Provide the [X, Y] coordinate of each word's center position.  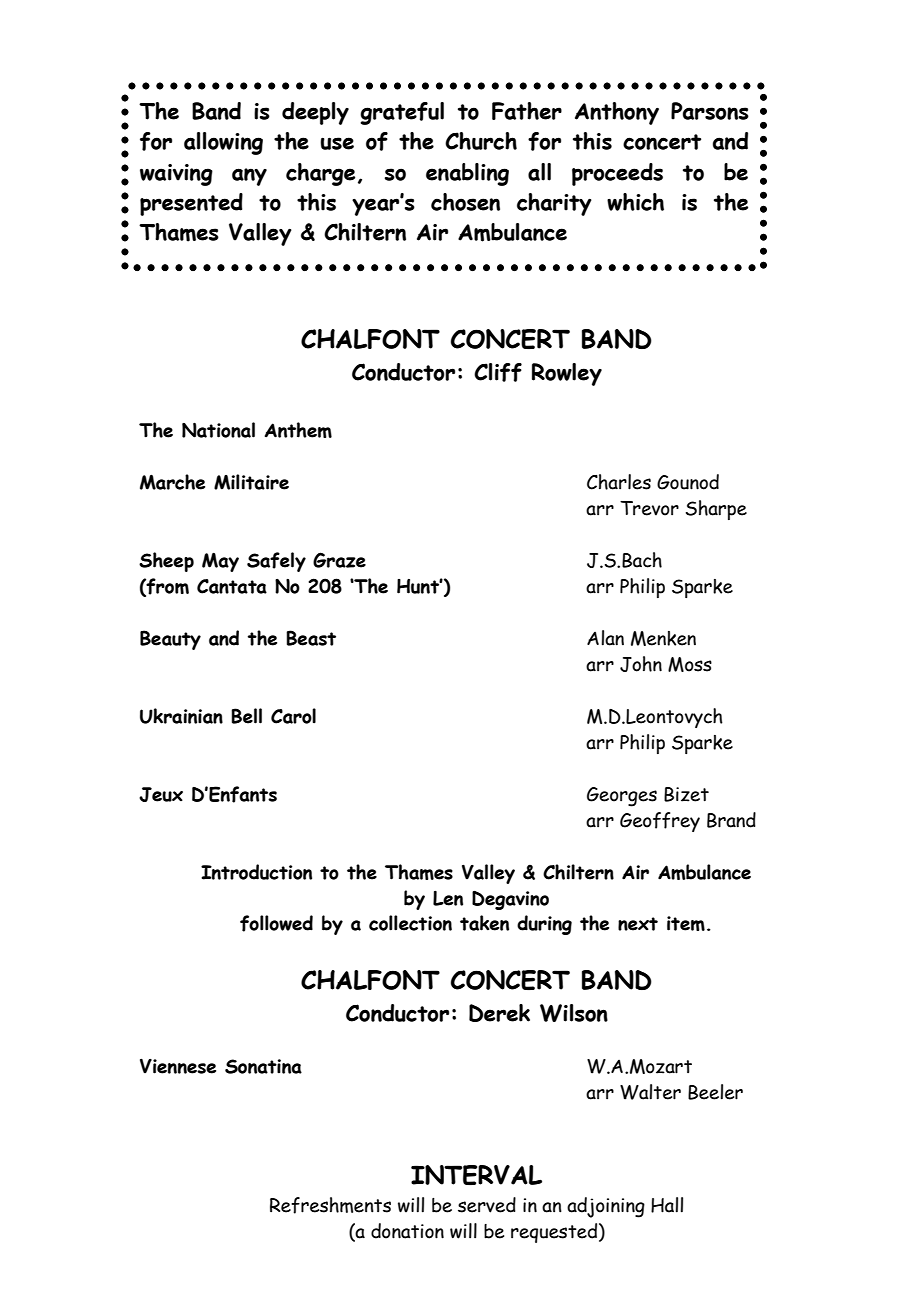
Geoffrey [660, 822]
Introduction [256, 872]
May [220, 562]
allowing [223, 143]
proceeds [617, 174]
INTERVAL [476, 1175]
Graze [339, 560]
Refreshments [330, 1205]
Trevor [649, 508]
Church [481, 141]
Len [448, 898]
